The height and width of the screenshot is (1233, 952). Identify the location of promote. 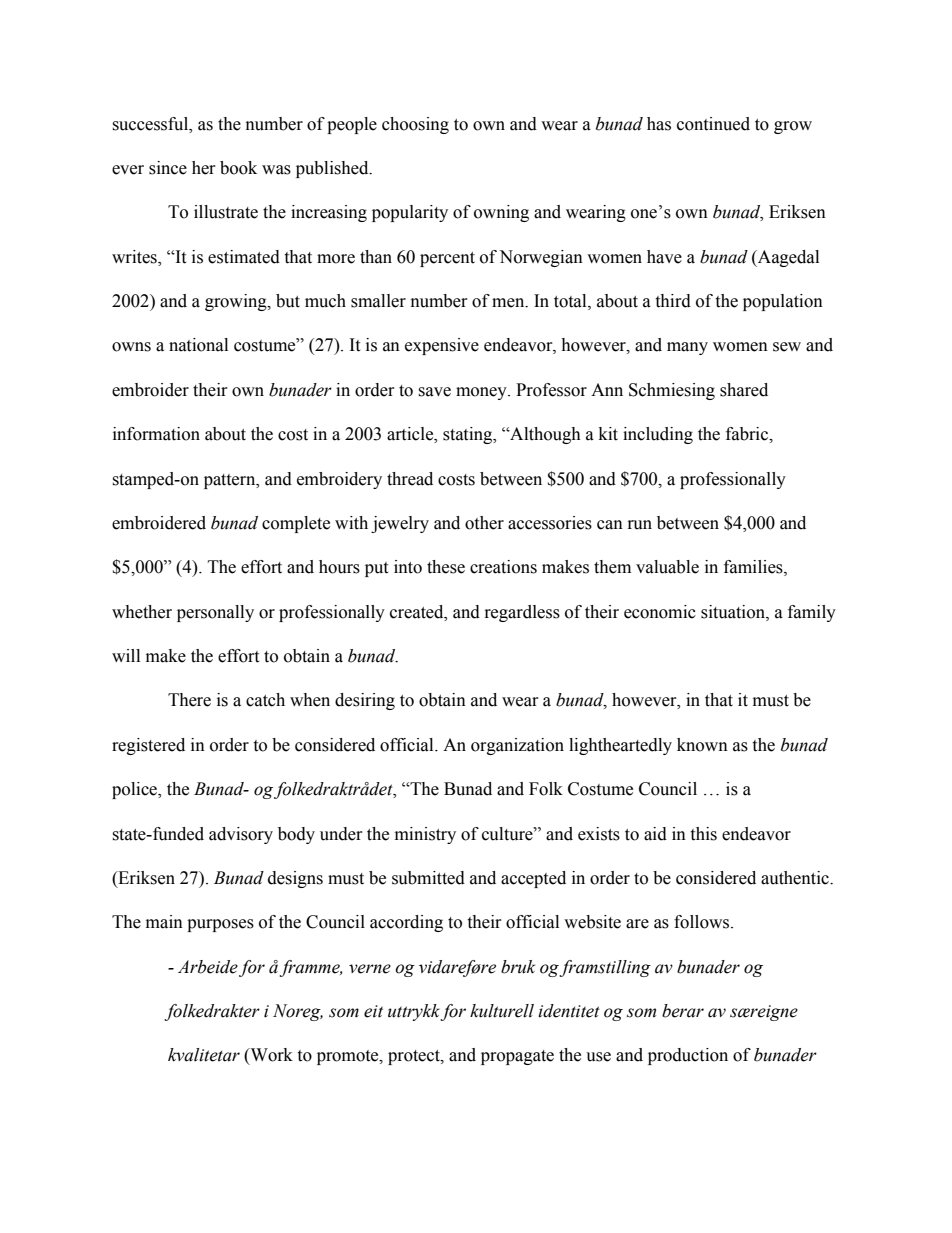
(349, 1057).
